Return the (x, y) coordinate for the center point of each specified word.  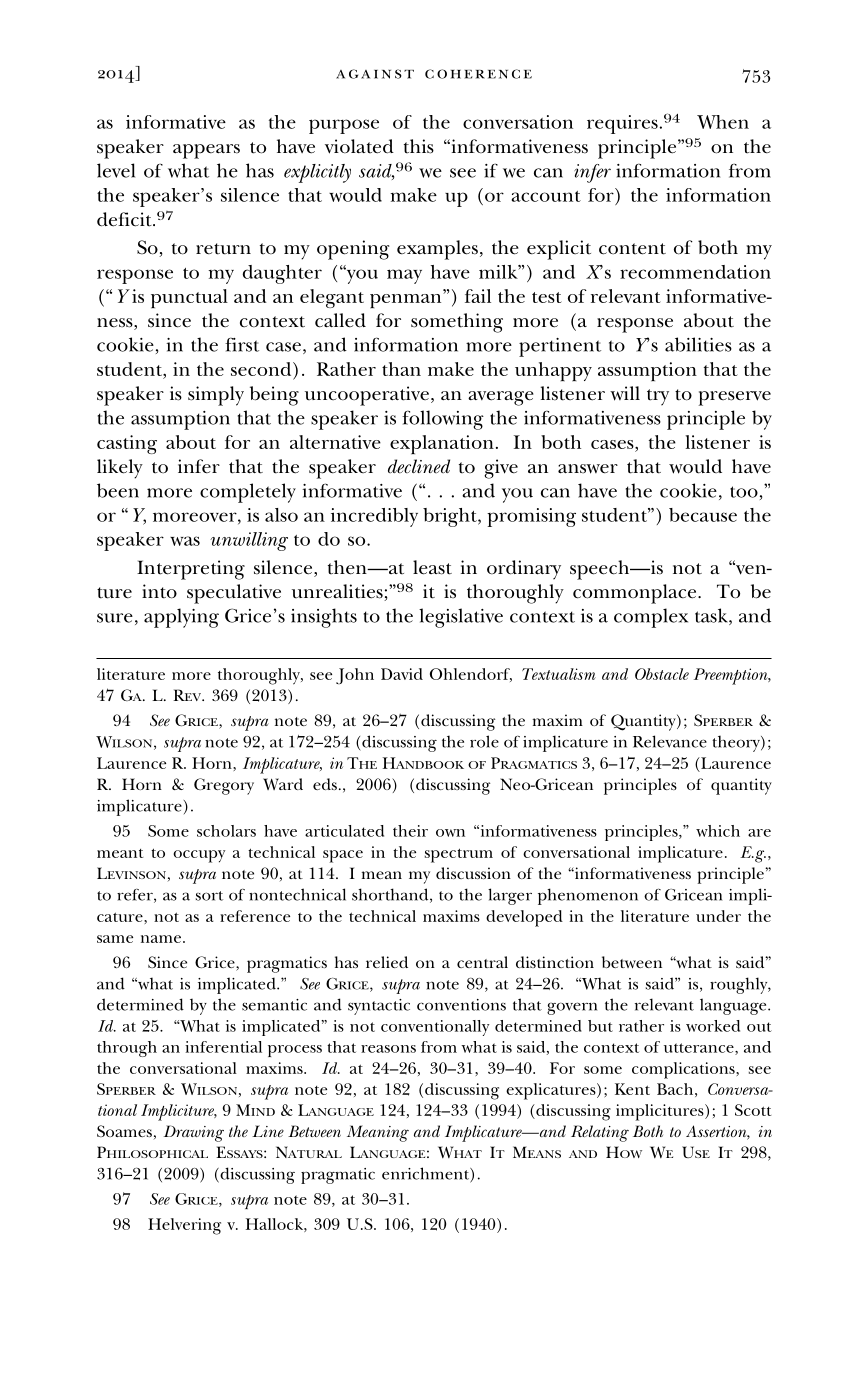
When (723, 122)
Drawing (194, 1133)
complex (651, 618)
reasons (388, 1049)
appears (206, 151)
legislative (461, 618)
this (419, 146)
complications (684, 1070)
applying (181, 618)
